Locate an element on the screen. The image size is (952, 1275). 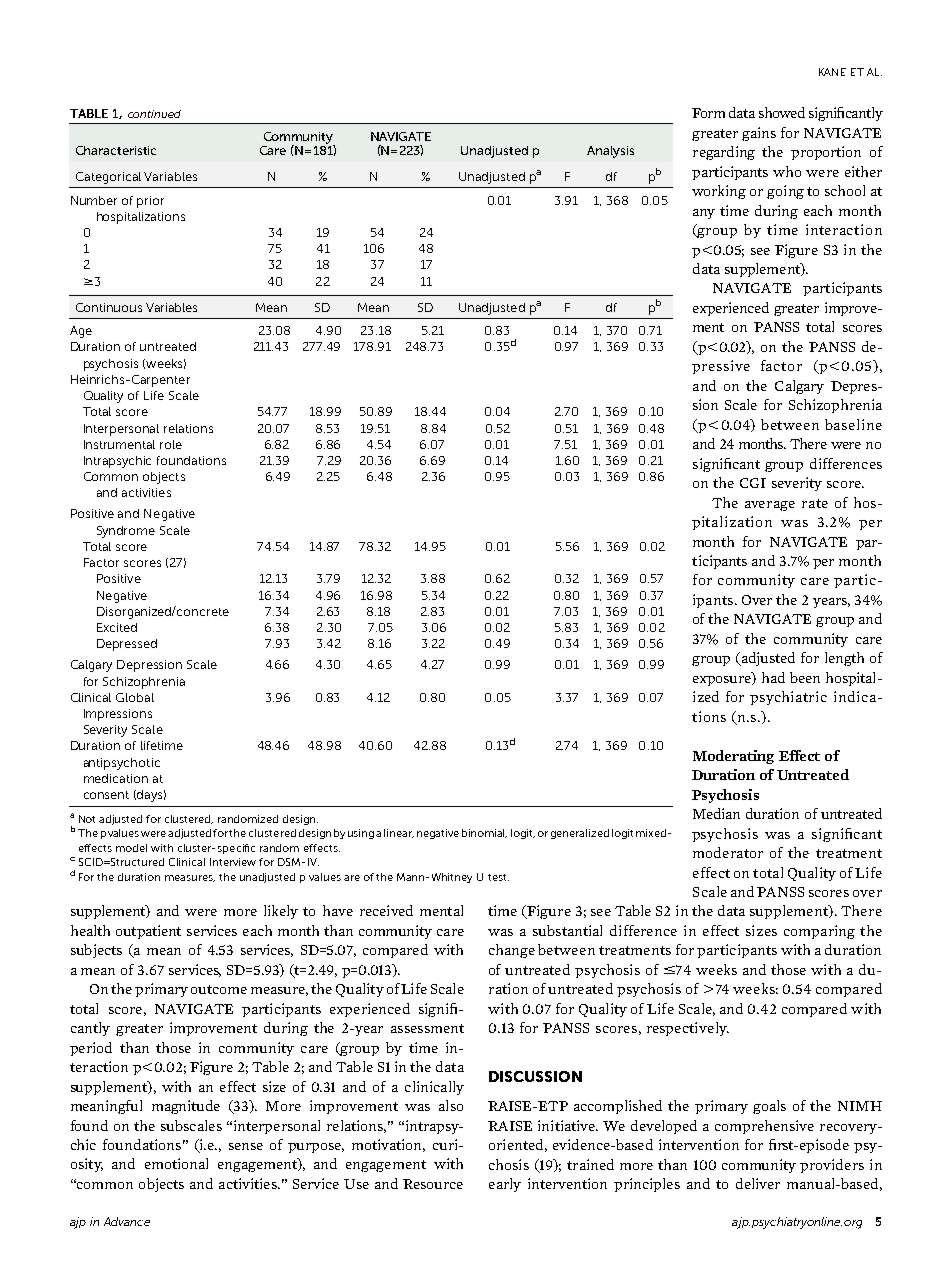
early is located at coordinates (505, 1185).
